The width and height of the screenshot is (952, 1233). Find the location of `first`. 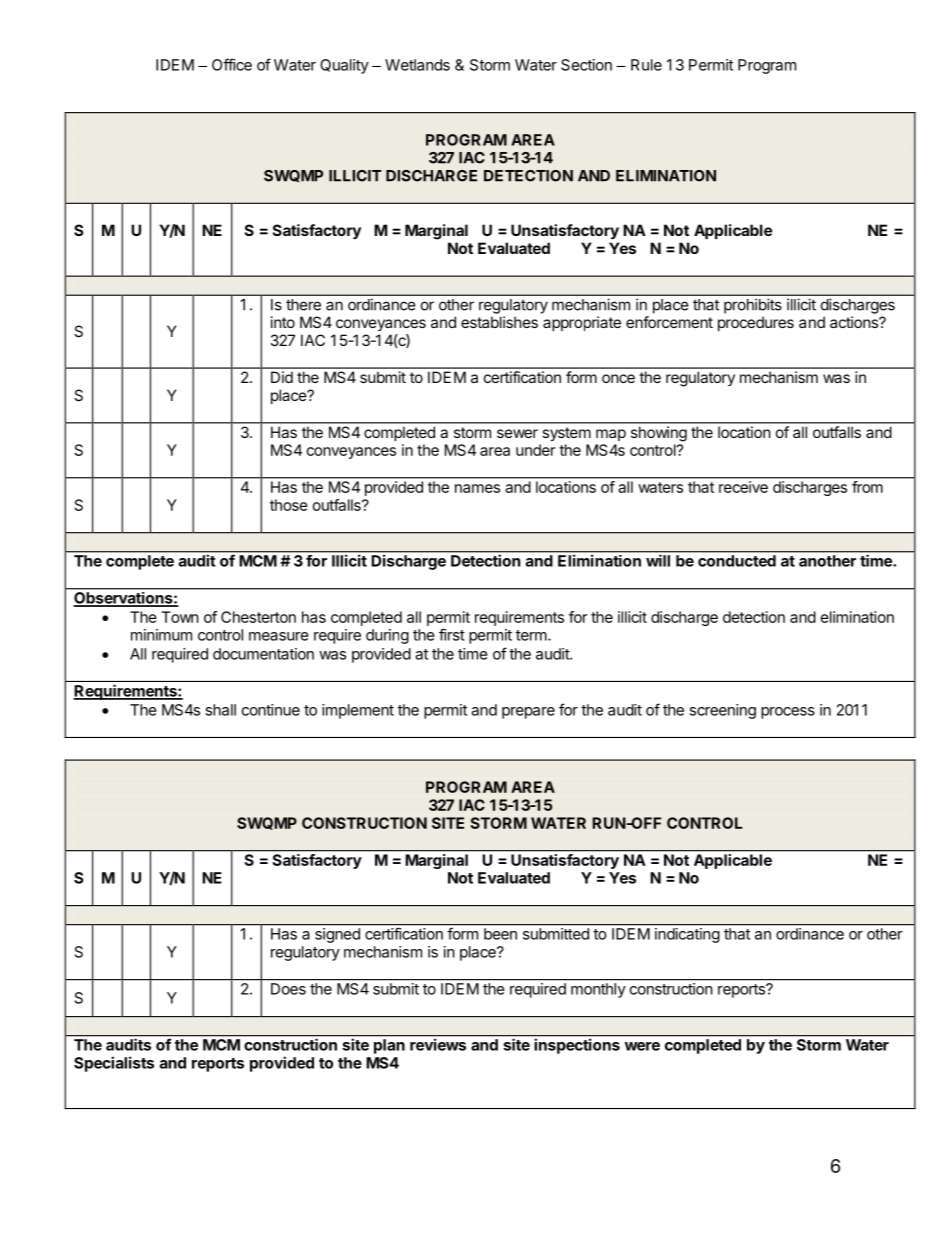

first is located at coordinates (452, 634).
